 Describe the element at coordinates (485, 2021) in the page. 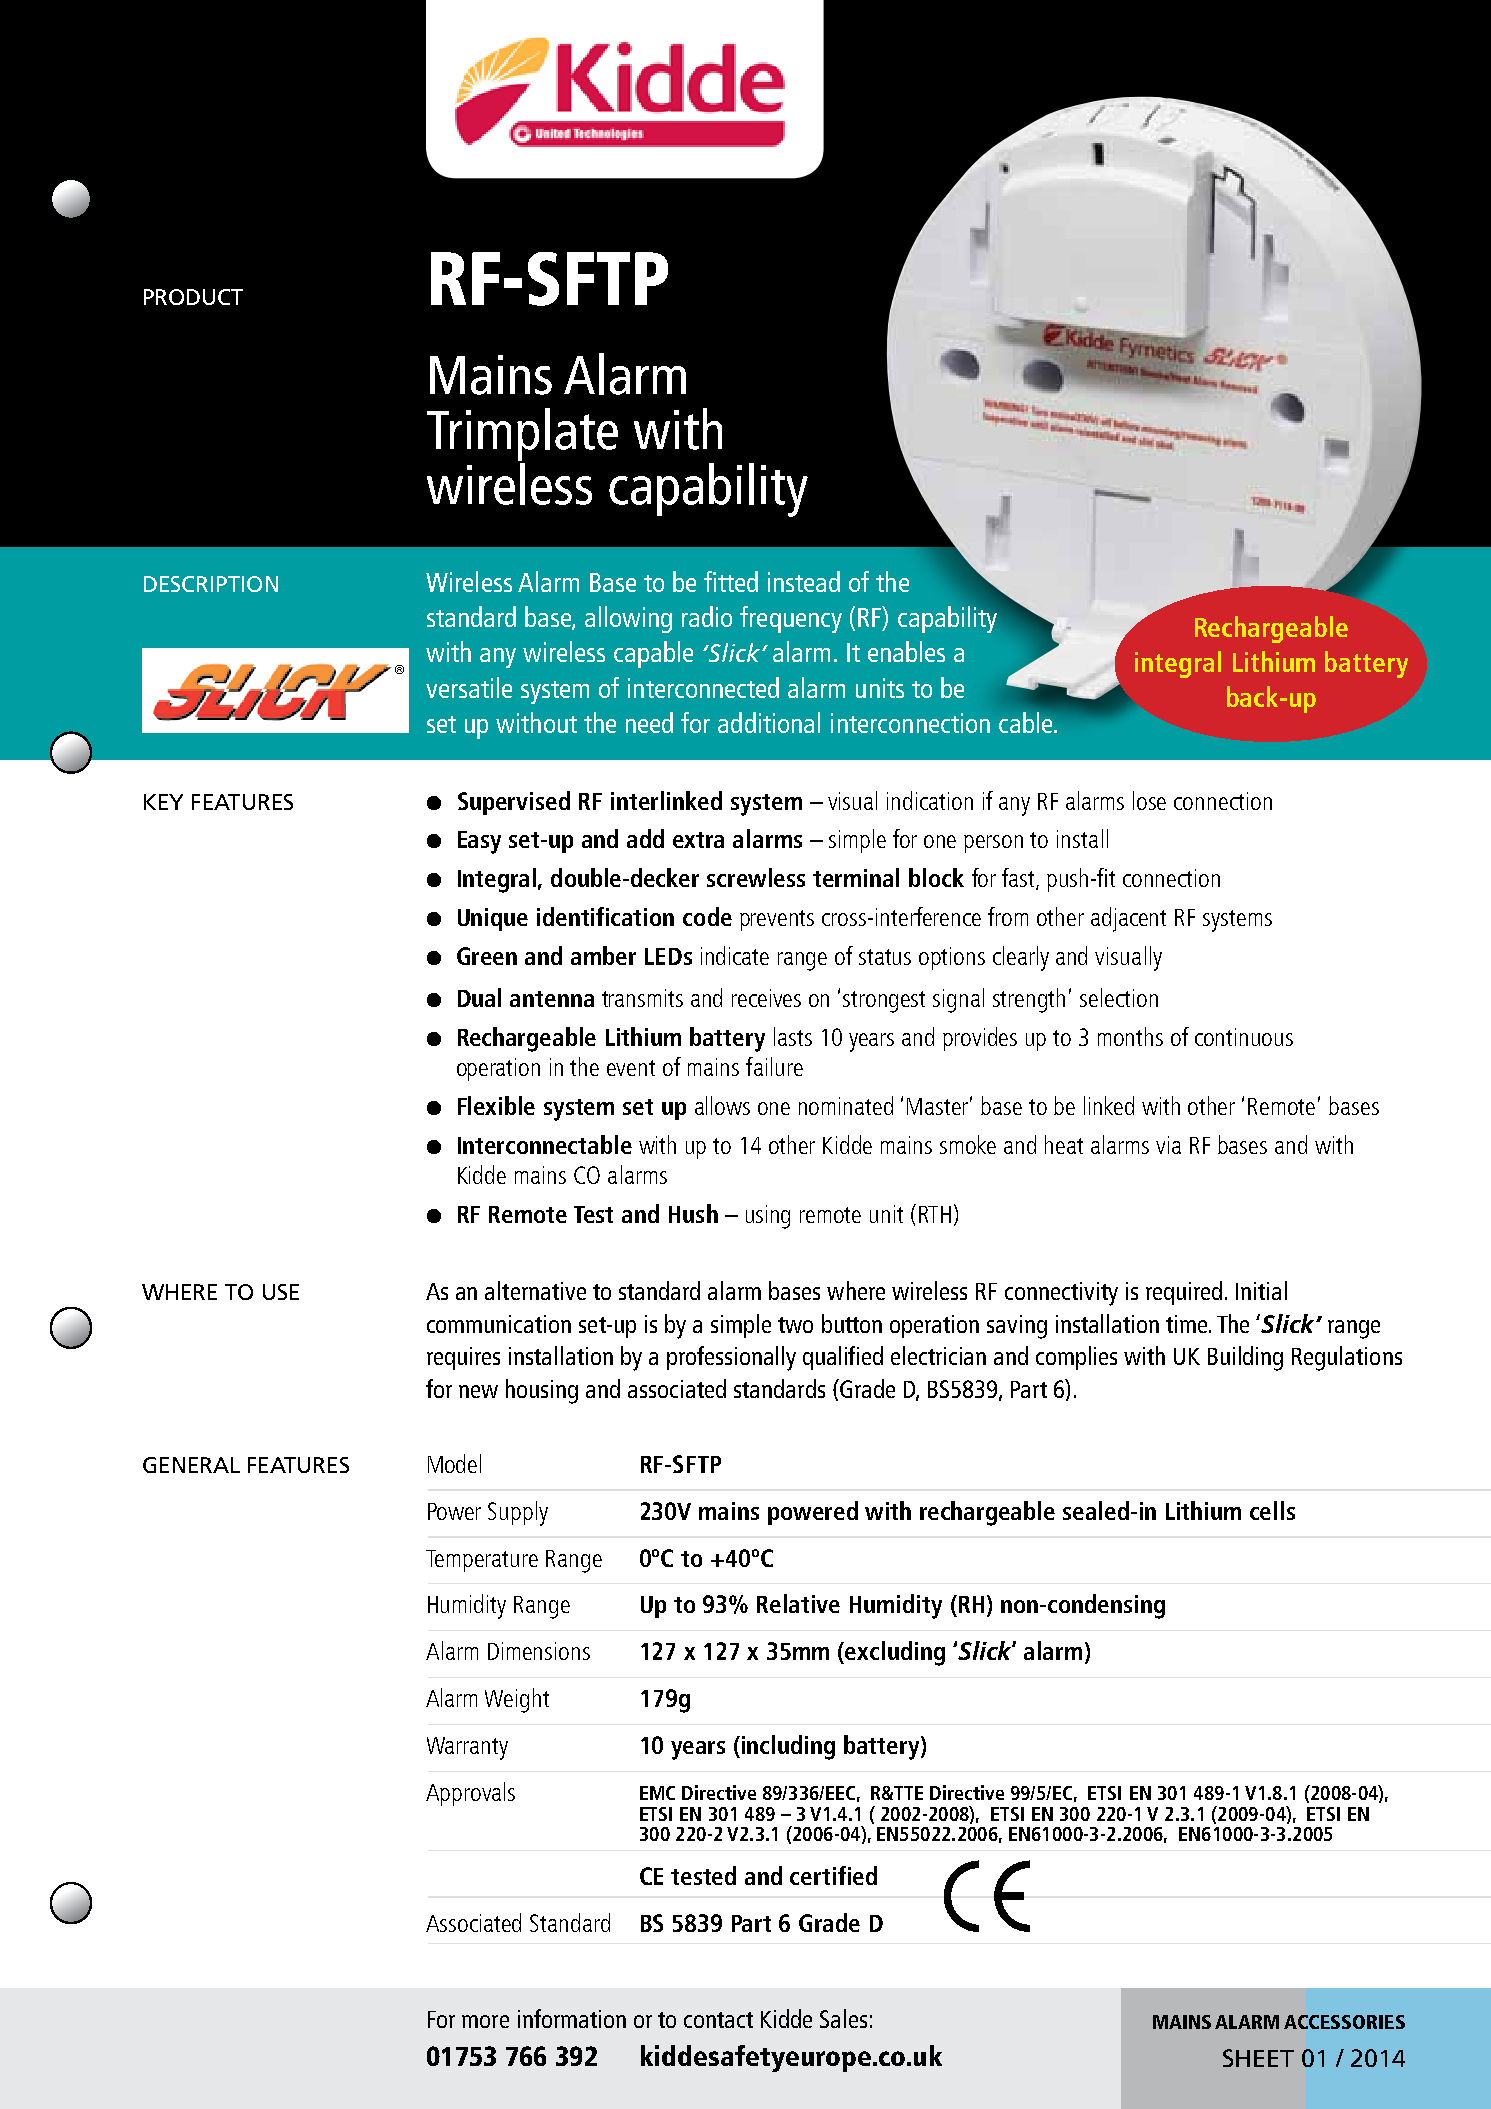

I see `more` at that location.
